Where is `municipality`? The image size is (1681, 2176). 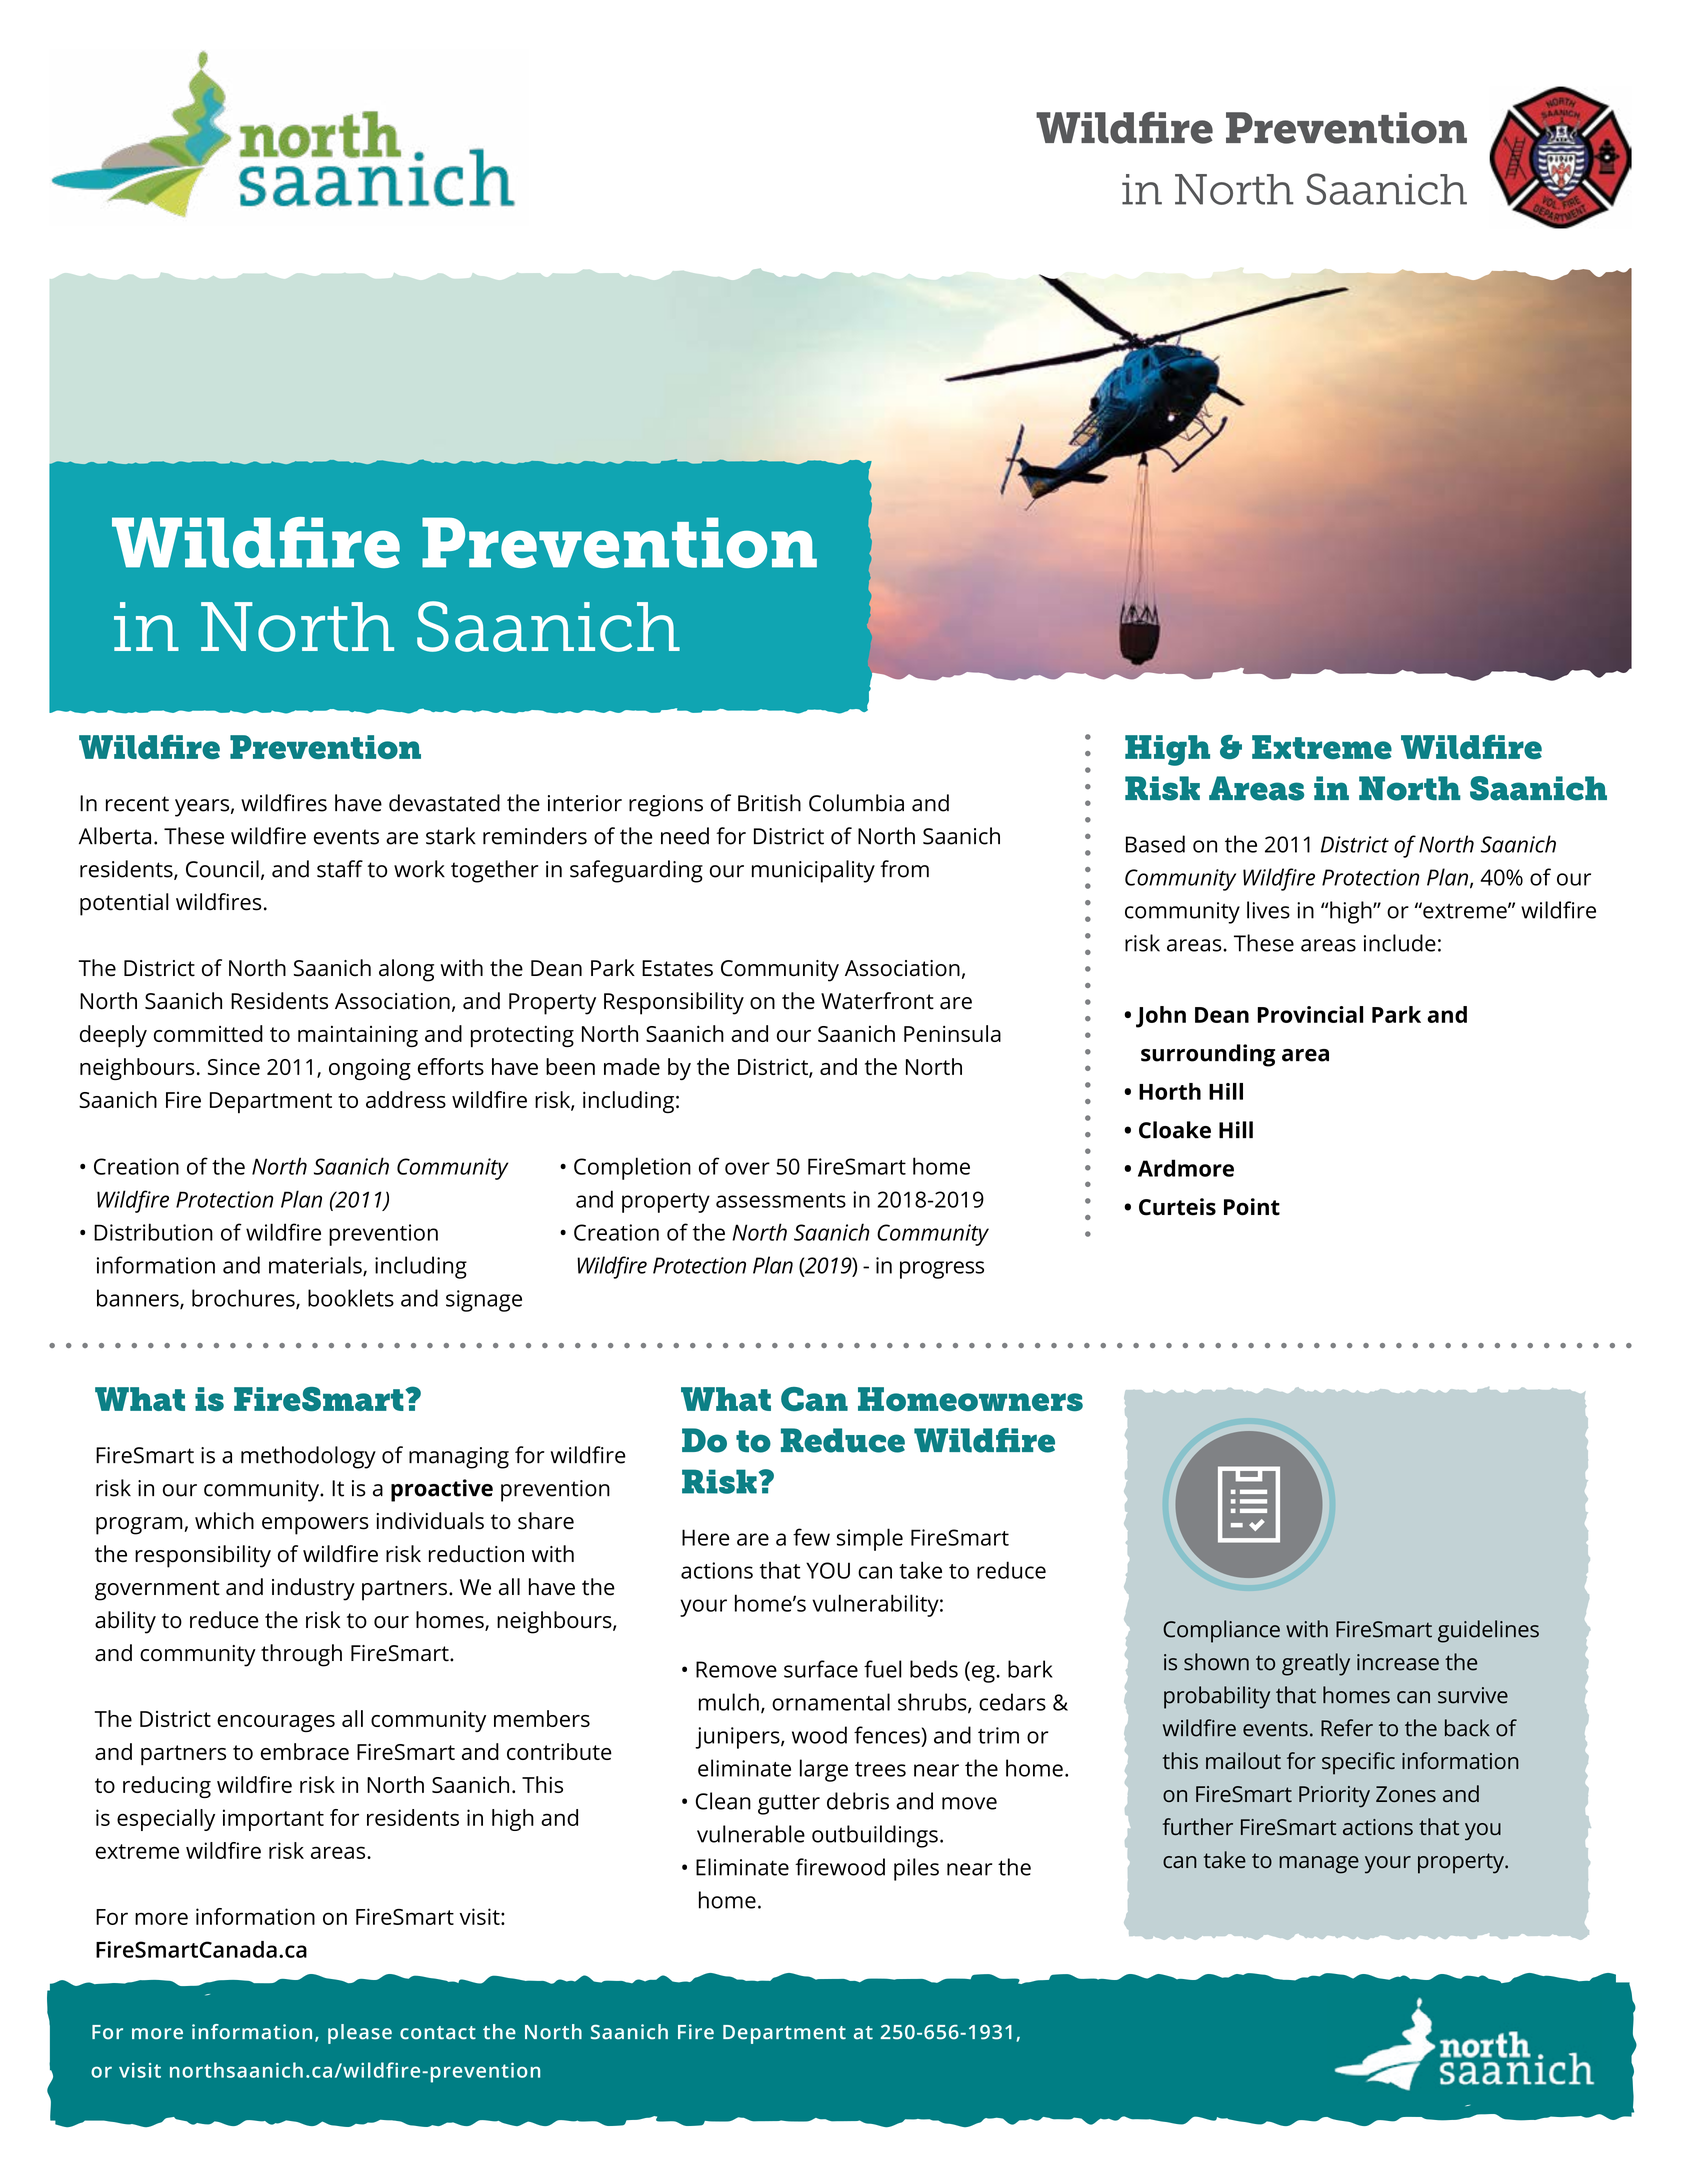 municipality is located at coordinates (813, 871).
